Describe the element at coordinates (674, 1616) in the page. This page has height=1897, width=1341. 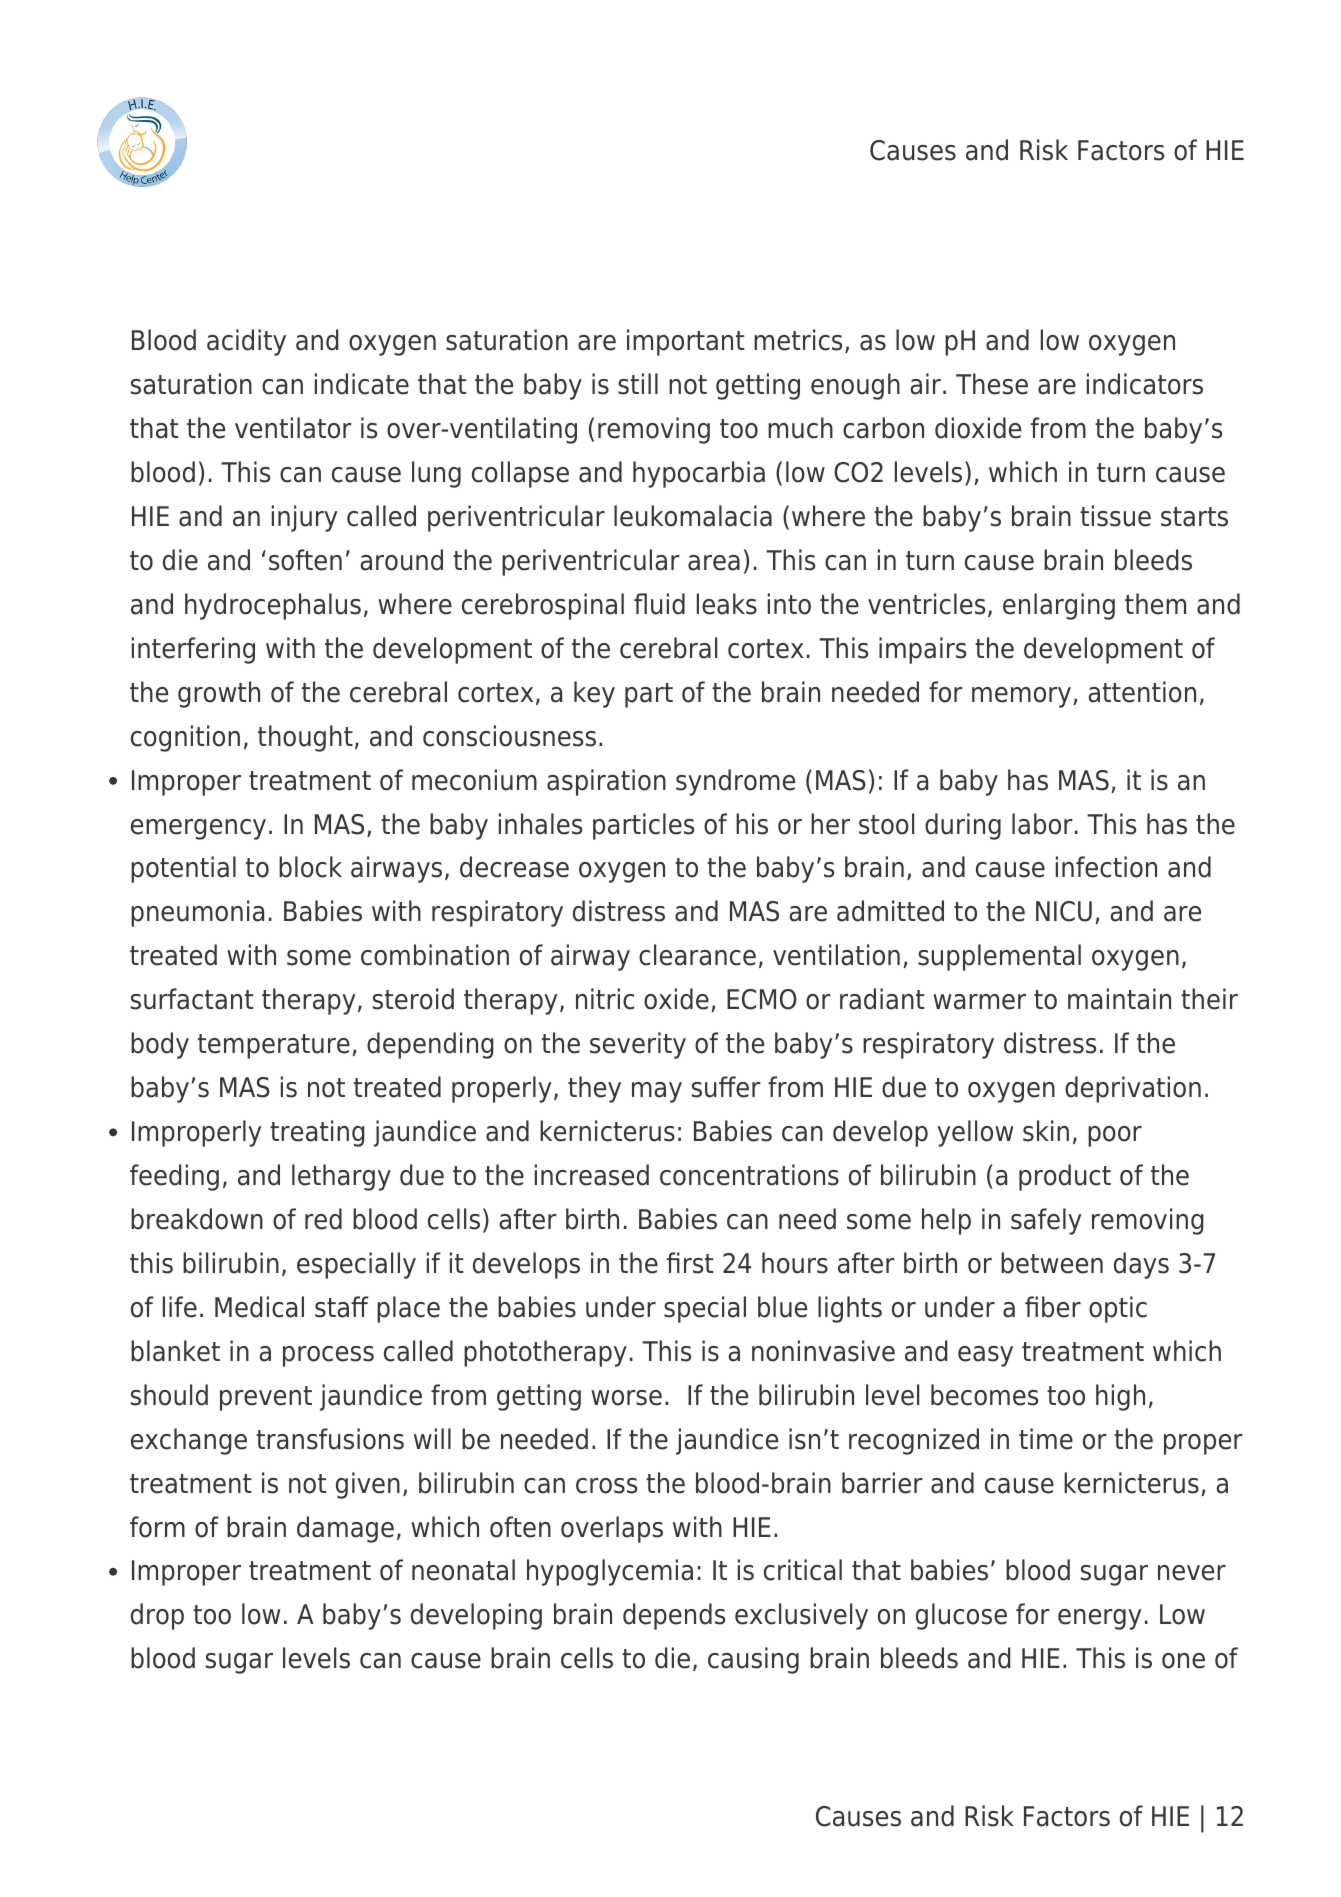
I see `depends` at that location.
